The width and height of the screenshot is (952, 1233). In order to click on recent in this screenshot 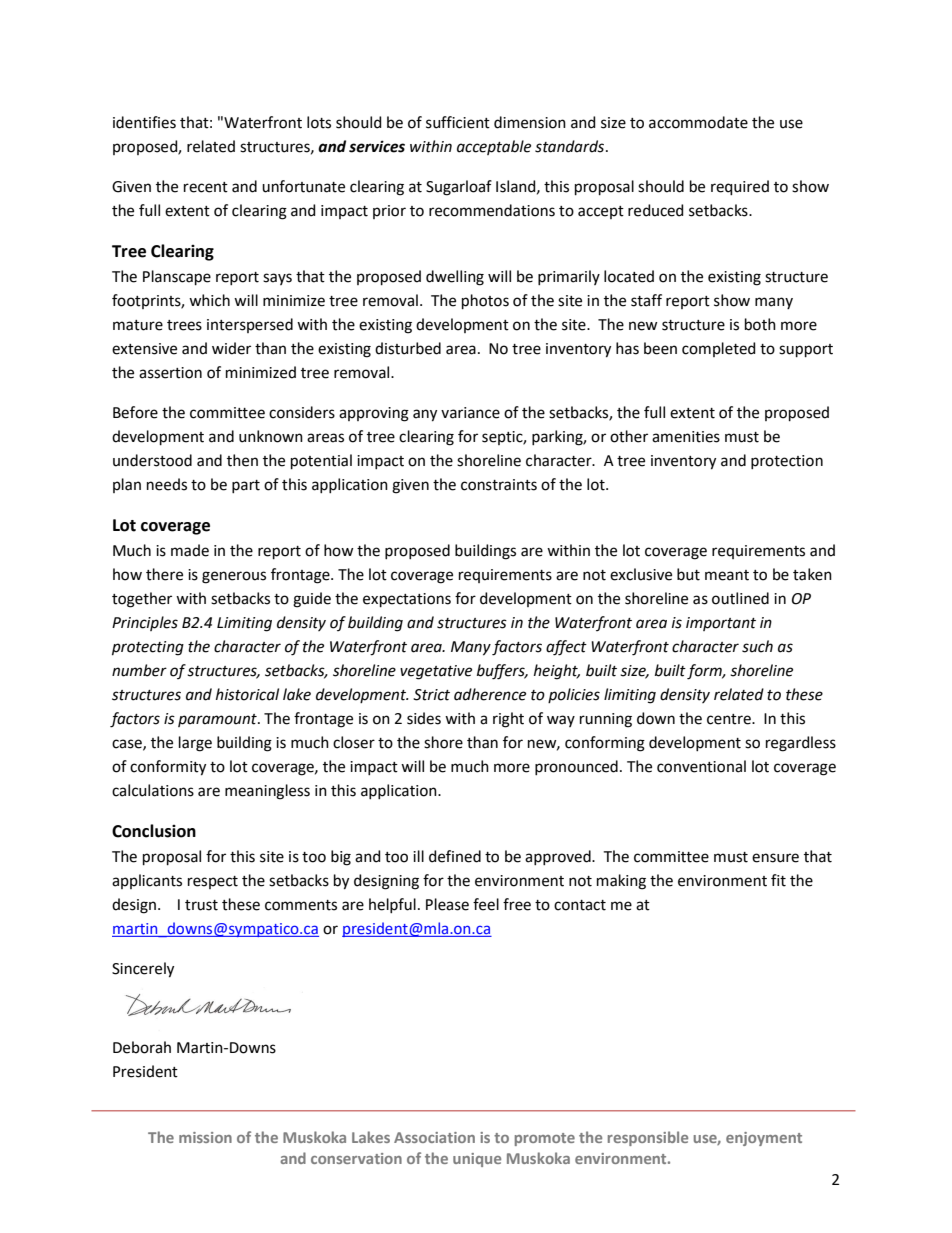, I will do `click(206, 187)`.
